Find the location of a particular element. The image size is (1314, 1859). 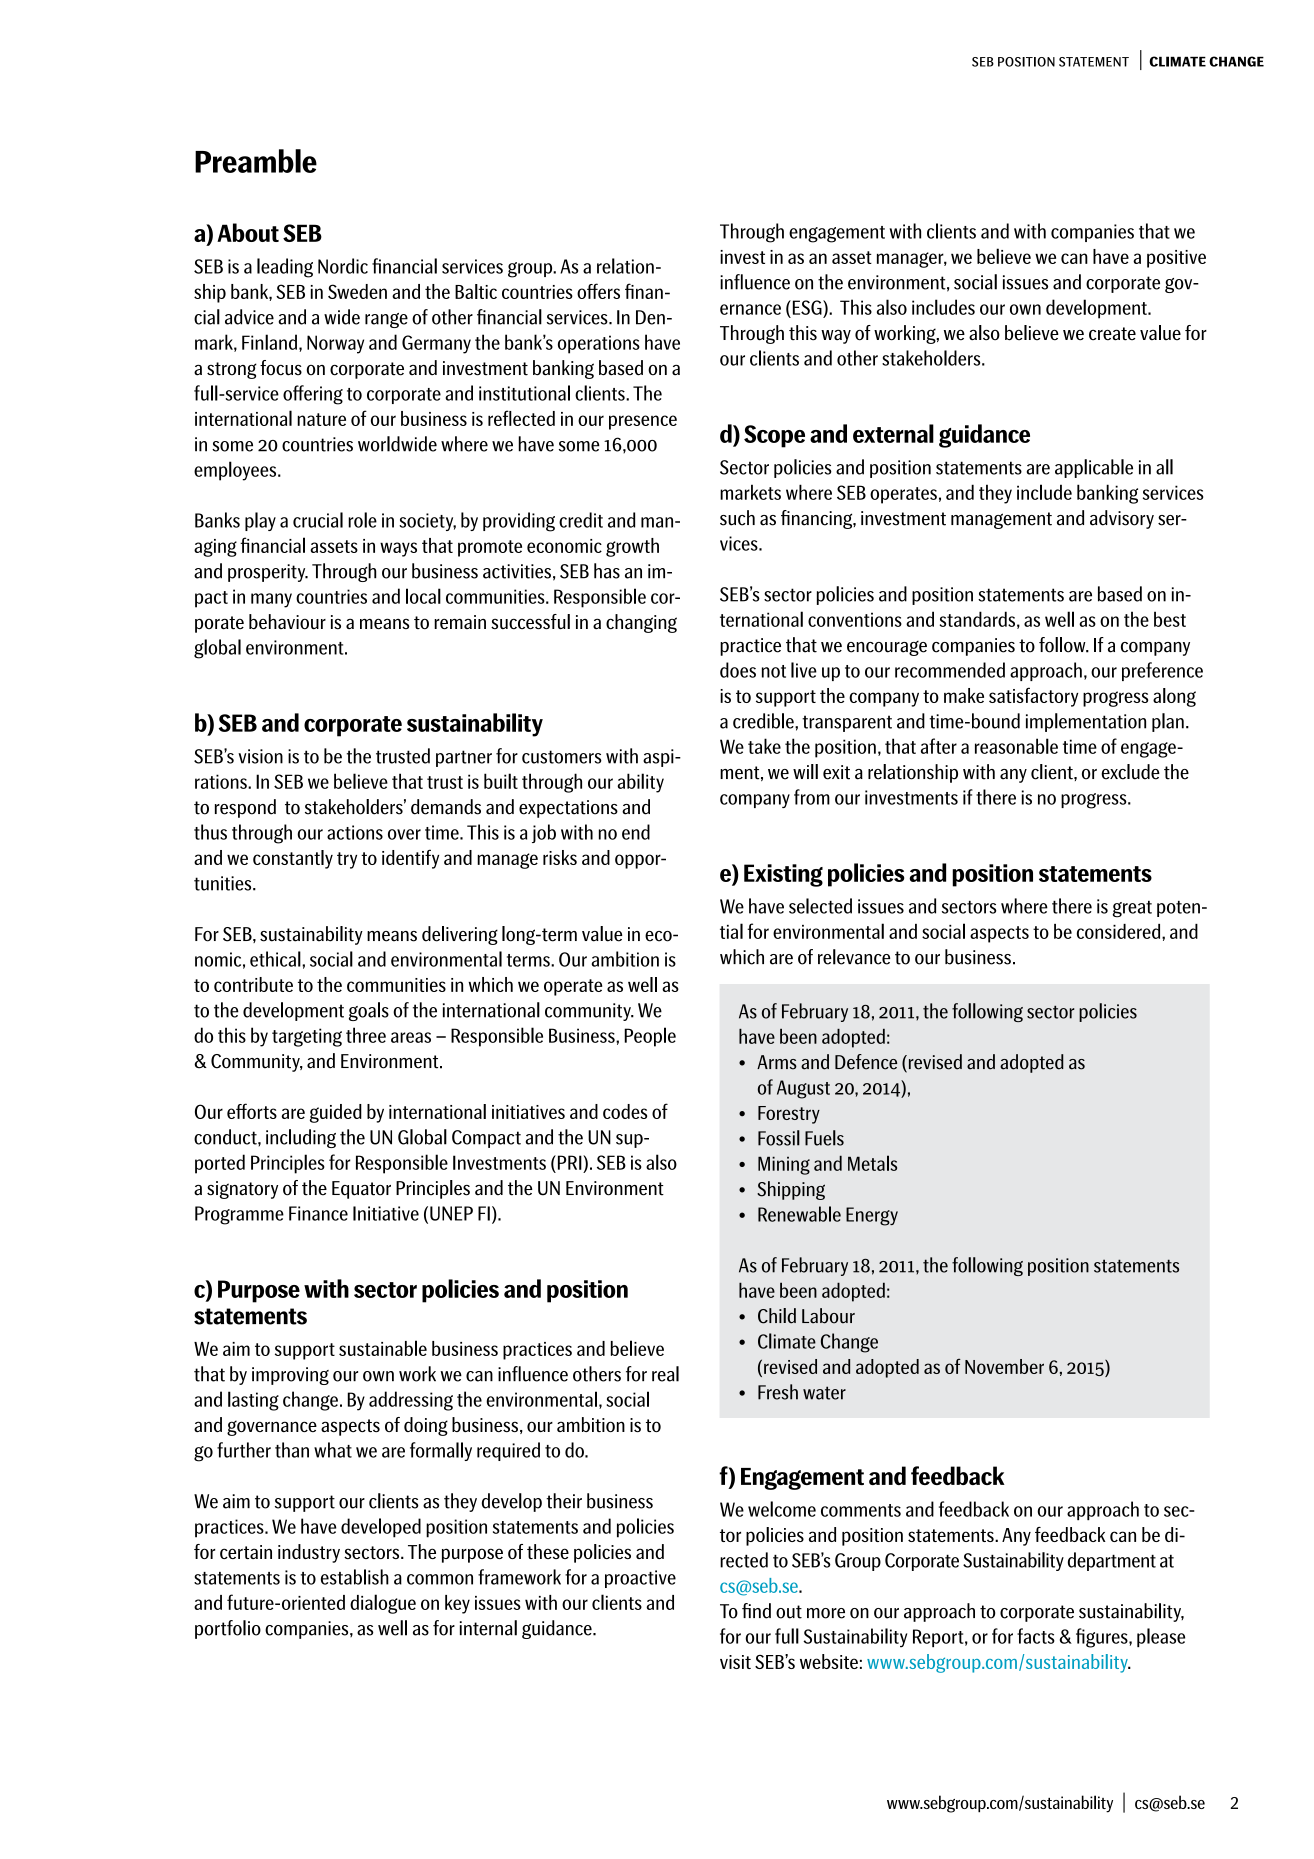

Child is located at coordinates (777, 1316).
